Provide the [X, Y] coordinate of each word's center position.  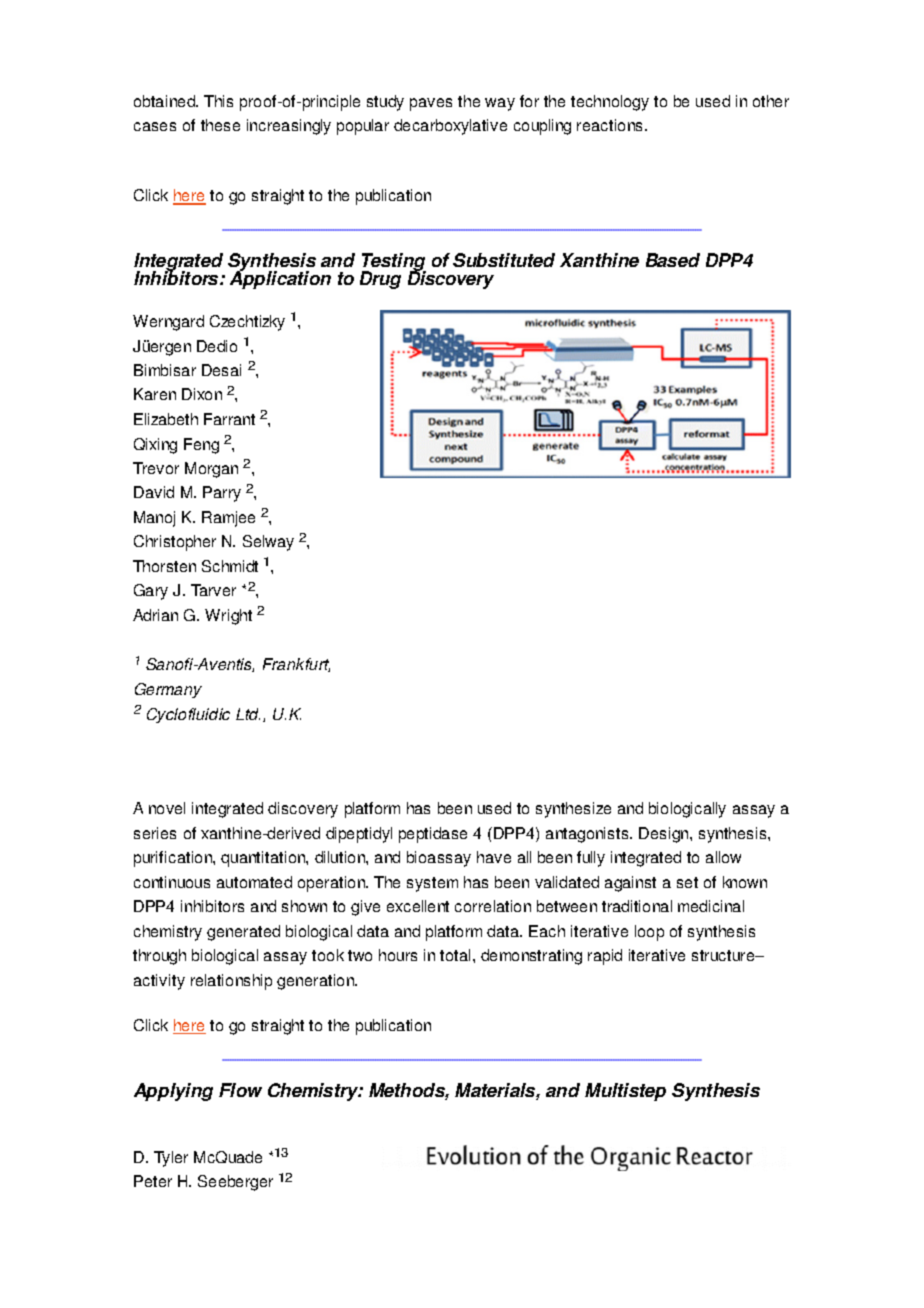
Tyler [171, 1159]
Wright [228, 617]
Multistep [625, 1092]
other [771, 101]
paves [431, 104]
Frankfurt [296, 665]
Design [665, 835]
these [220, 125]
